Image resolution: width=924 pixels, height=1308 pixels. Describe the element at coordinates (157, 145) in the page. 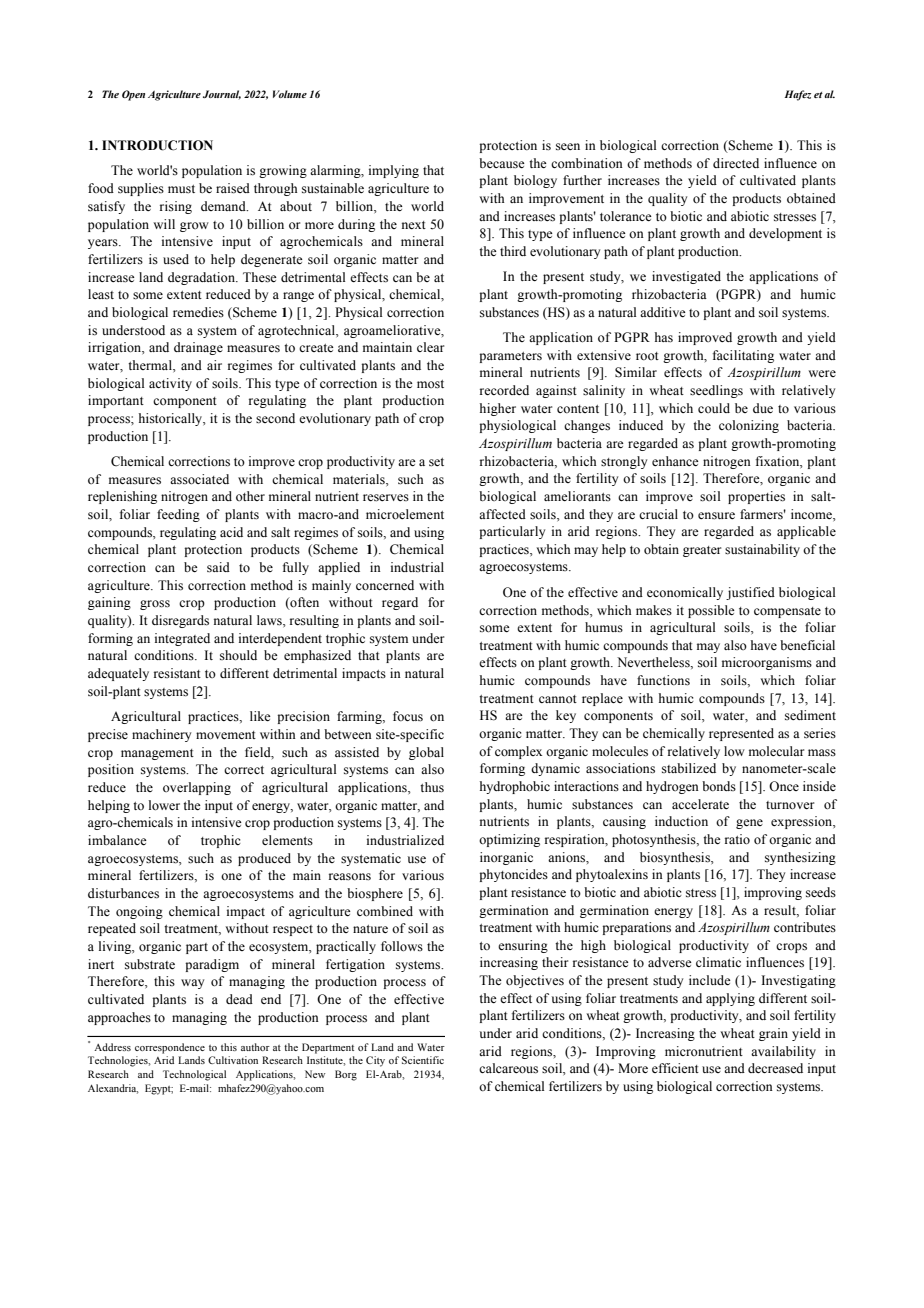

I see `INTRODUCTION` at that location.
